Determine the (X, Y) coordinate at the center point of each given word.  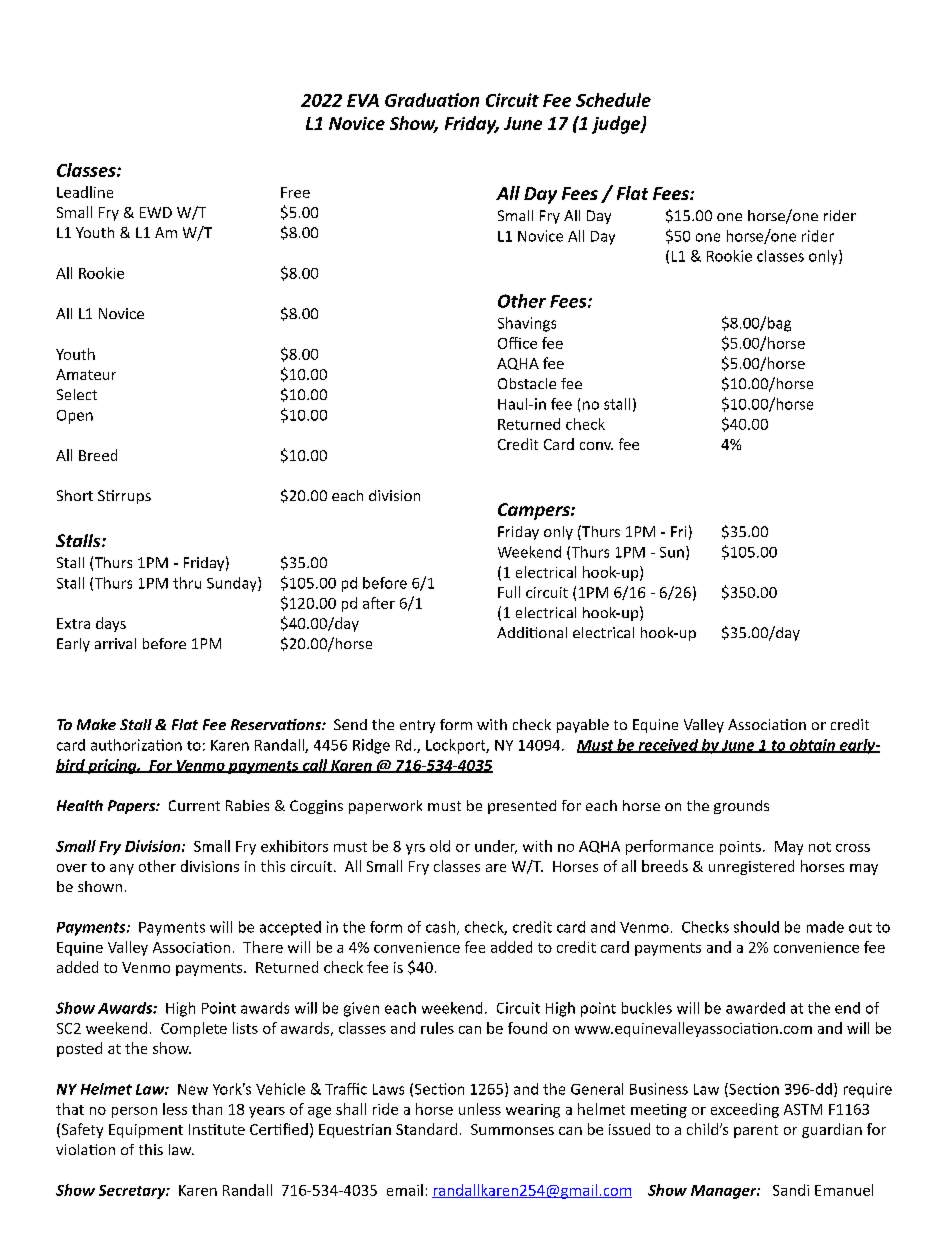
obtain (812, 746)
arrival (115, 643)
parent (756, 1131)
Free (295, 192)
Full (509, 592)
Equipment (146, 1131)
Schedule (613, 100)
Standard (426, 1129)
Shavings (527, 324)
